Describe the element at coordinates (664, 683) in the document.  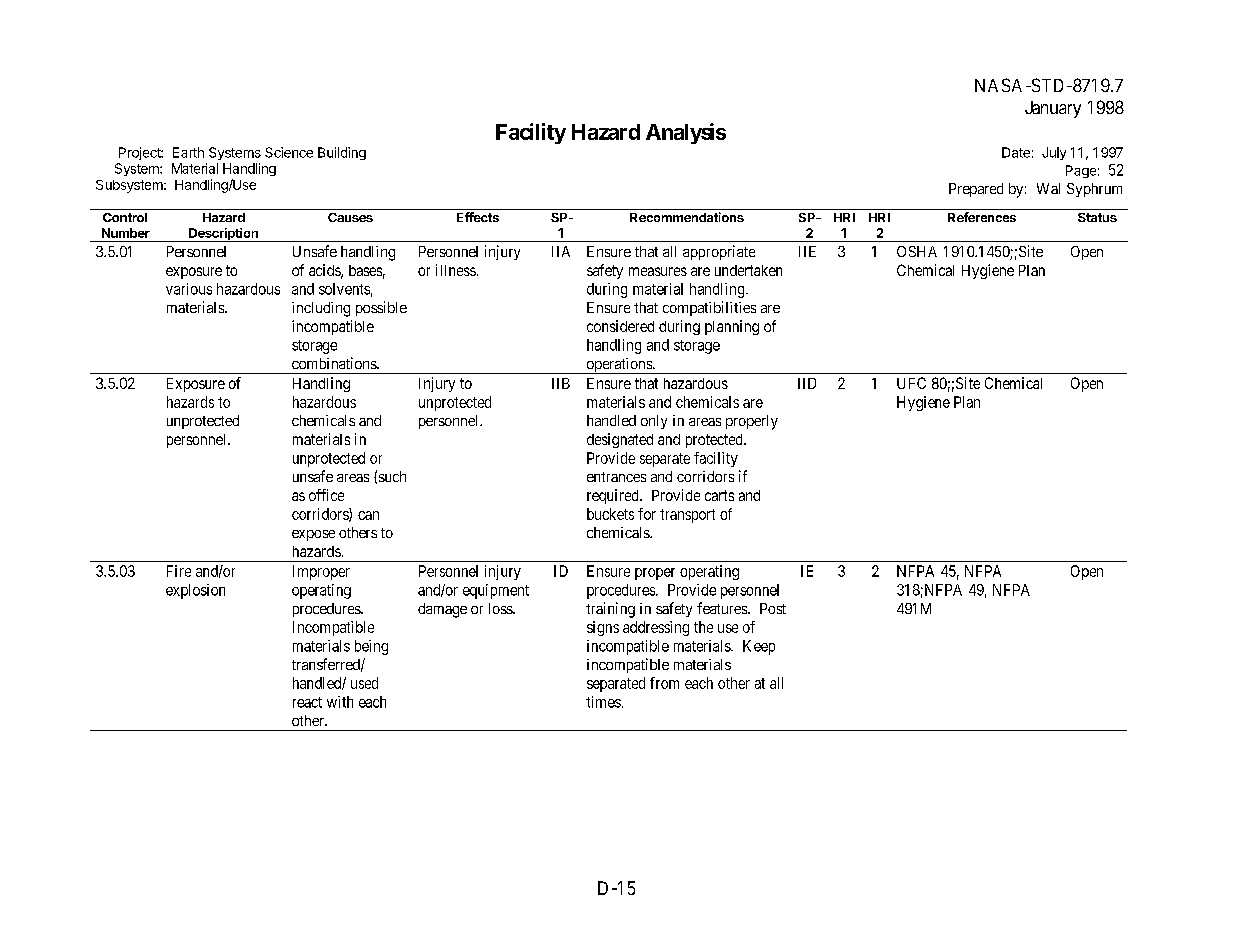
I see `from` at that location.
